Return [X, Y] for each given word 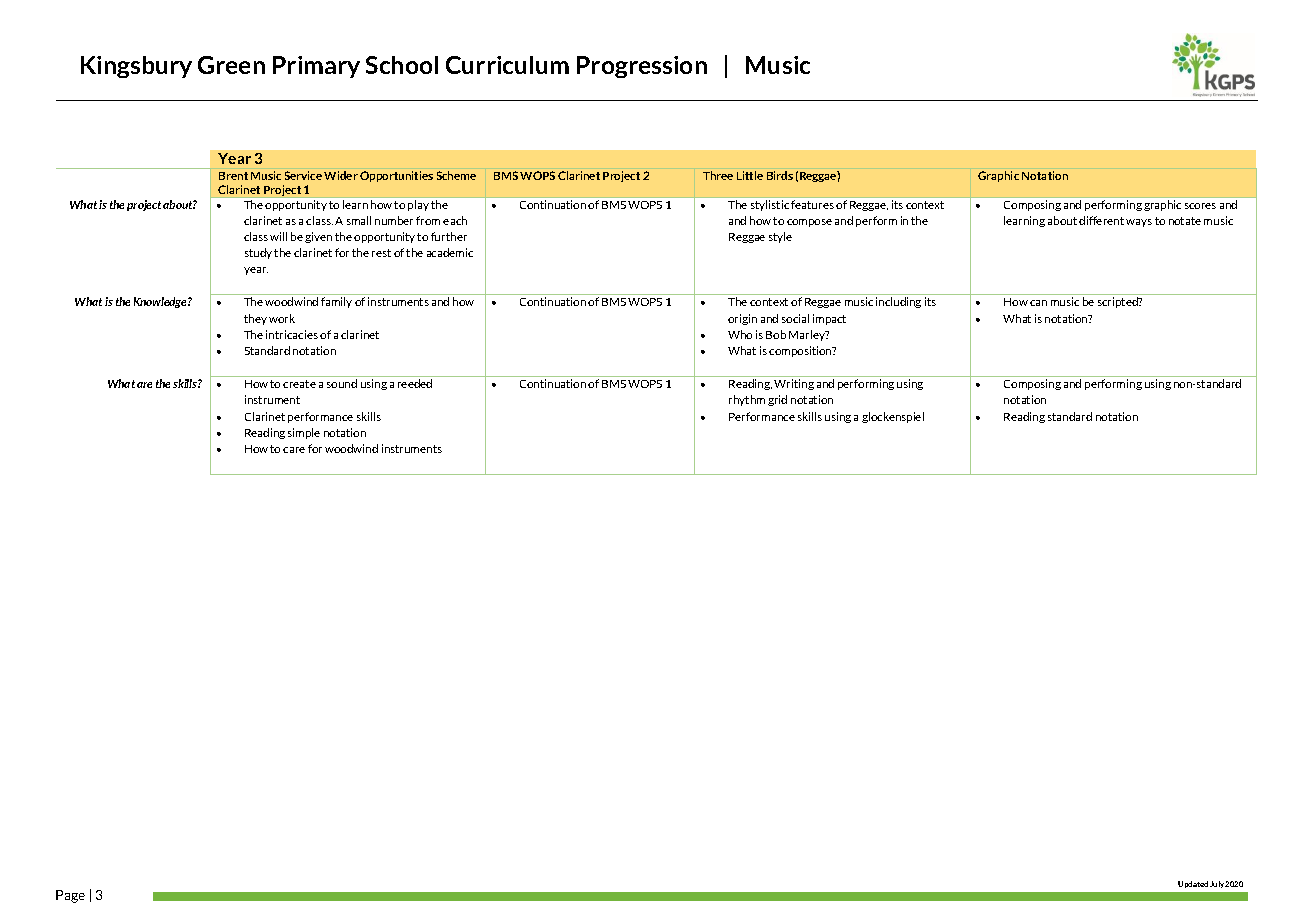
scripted [1119, 302]
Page [70, 896]
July [1218, 884]
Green [231, 65]
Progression [642, 67]
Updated [1193, 884]
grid [777, 400]
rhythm [747, 400]
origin [742, 319]
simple [304, 433]
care [294, 450]
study [258, 253]
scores [1200, 206]
